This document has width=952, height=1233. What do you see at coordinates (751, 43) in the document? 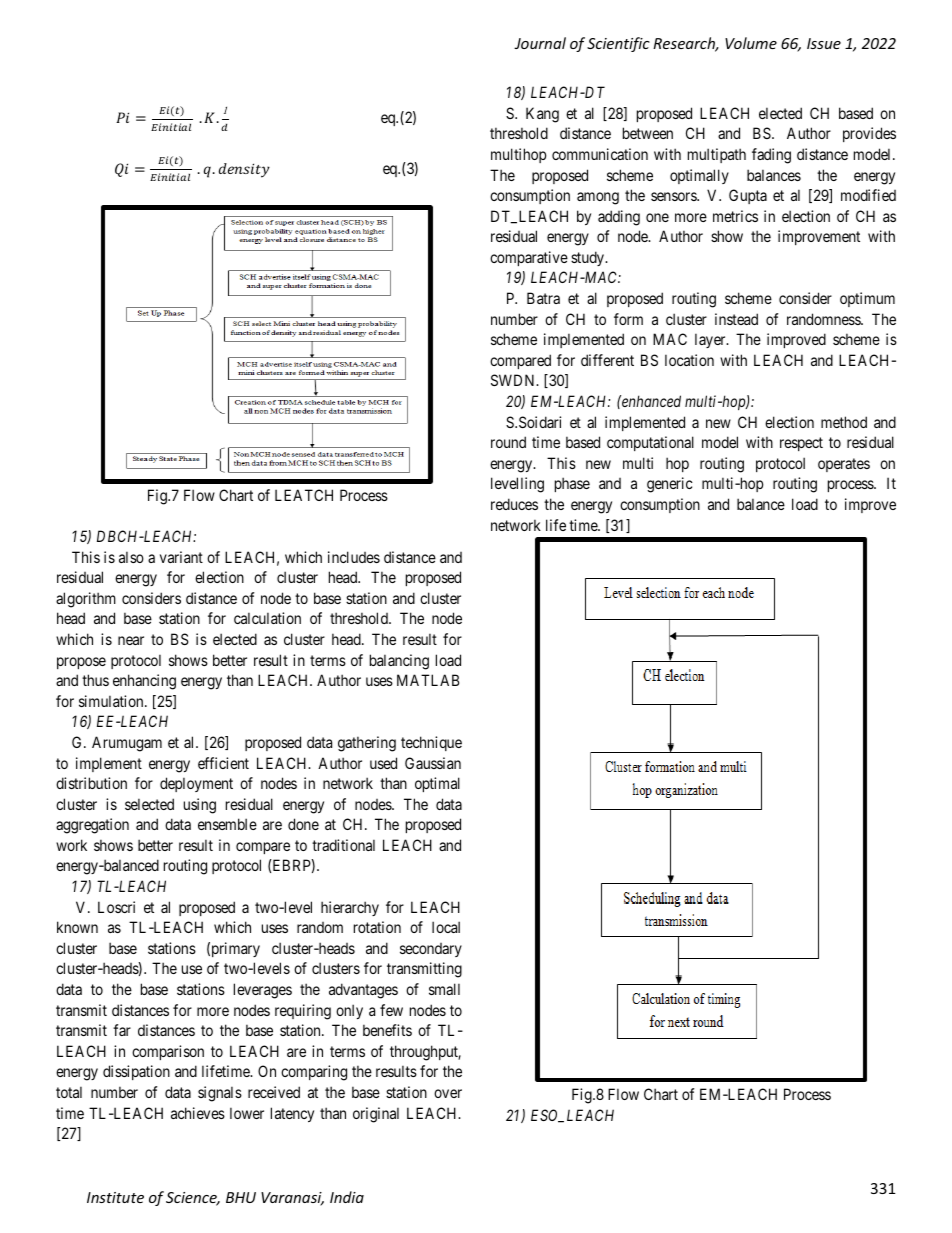
I see `Volume` at bounding box center [751, 43].
